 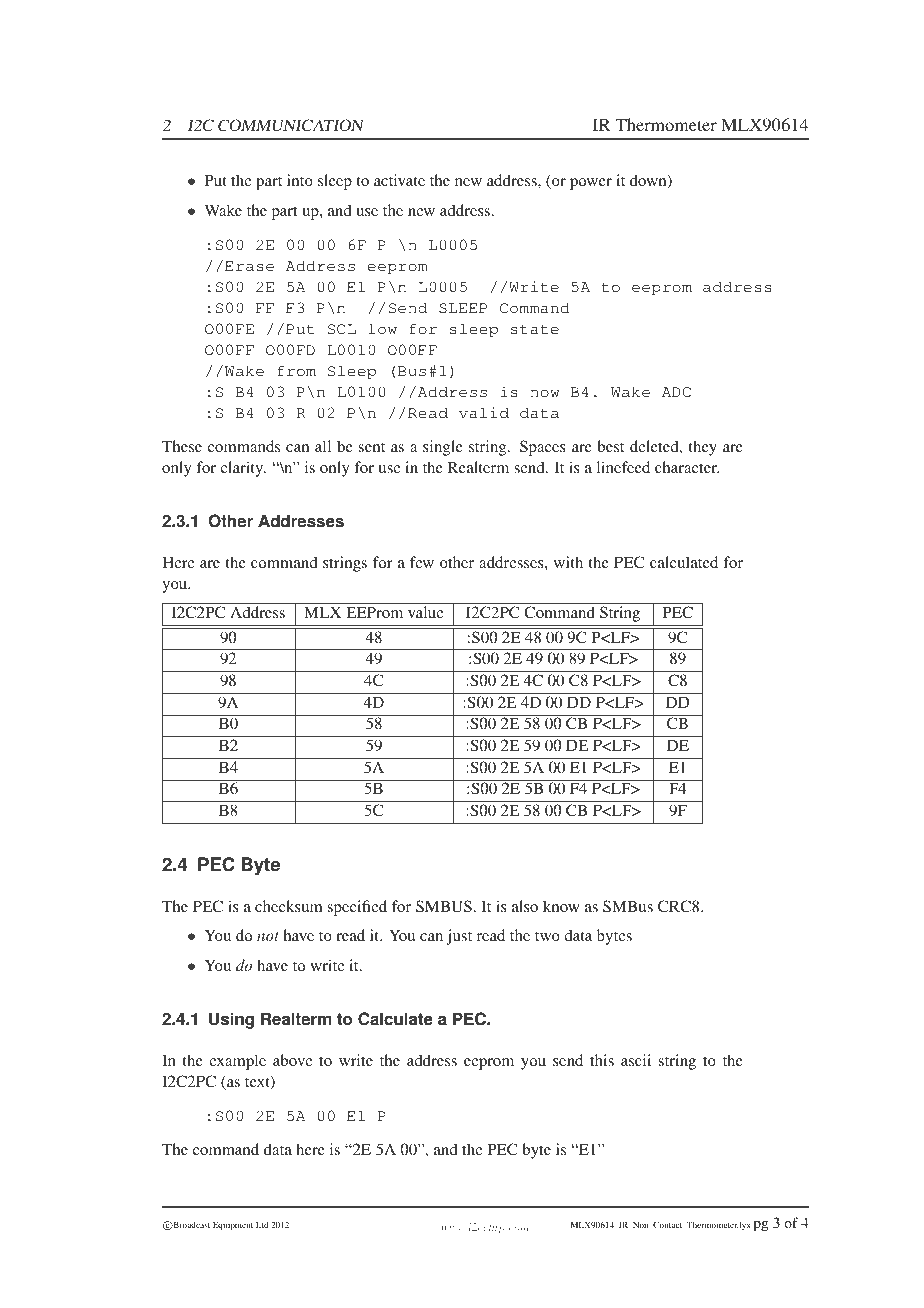 I want to click on just, so click(x=459, y=937).
